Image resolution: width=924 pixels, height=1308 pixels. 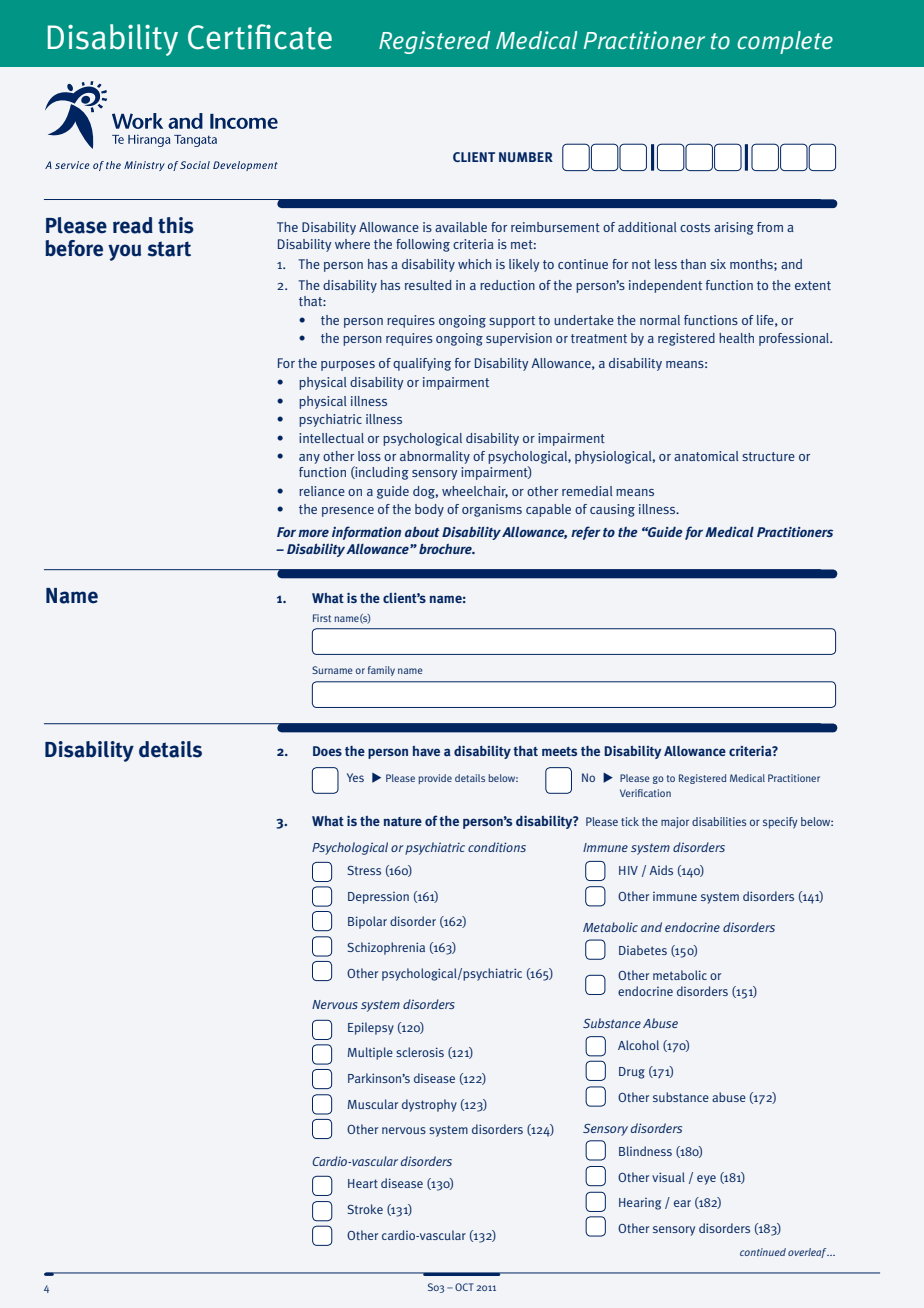 What do you see at coordinates (381, 671) in the page?
I see `family` at bounding box center [381, 671].
